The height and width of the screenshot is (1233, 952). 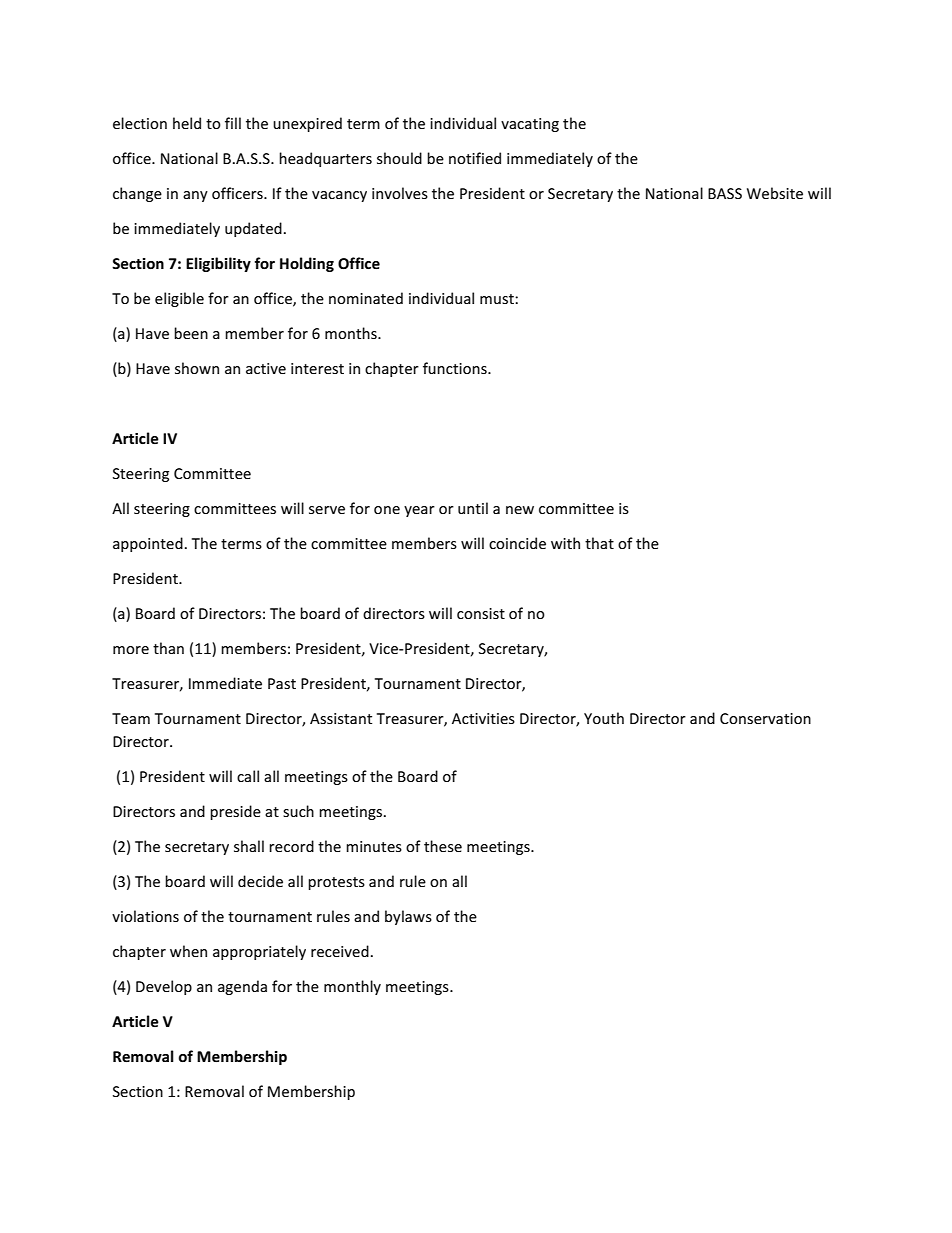 What do you see at coordinates (187, 123) in the screenshot?
I see `held` at bounding box center [187, 123].
